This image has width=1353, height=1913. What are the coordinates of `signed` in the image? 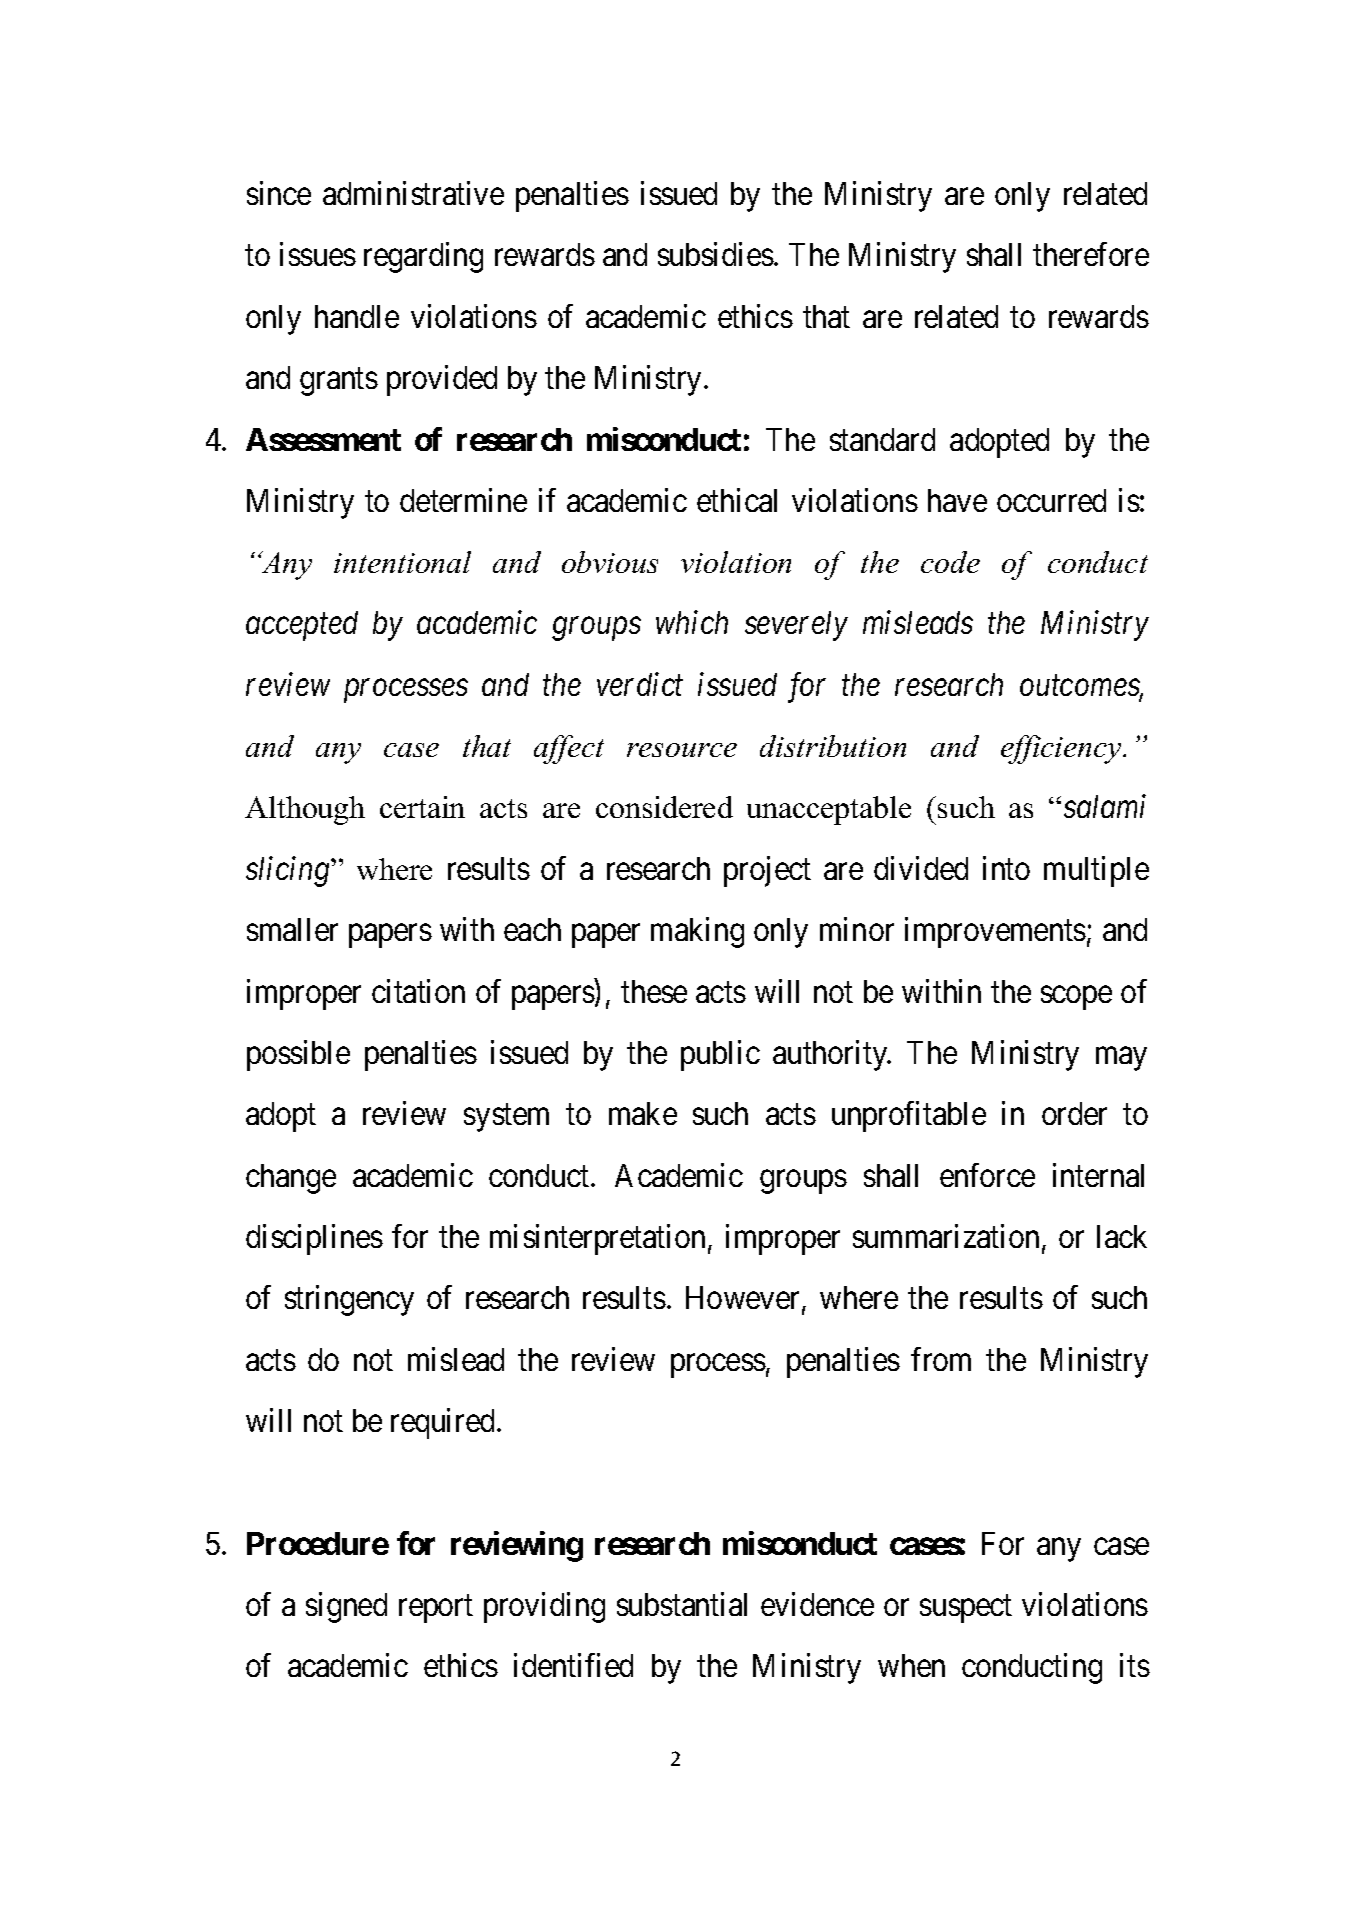 It's located at (346, 1607).
